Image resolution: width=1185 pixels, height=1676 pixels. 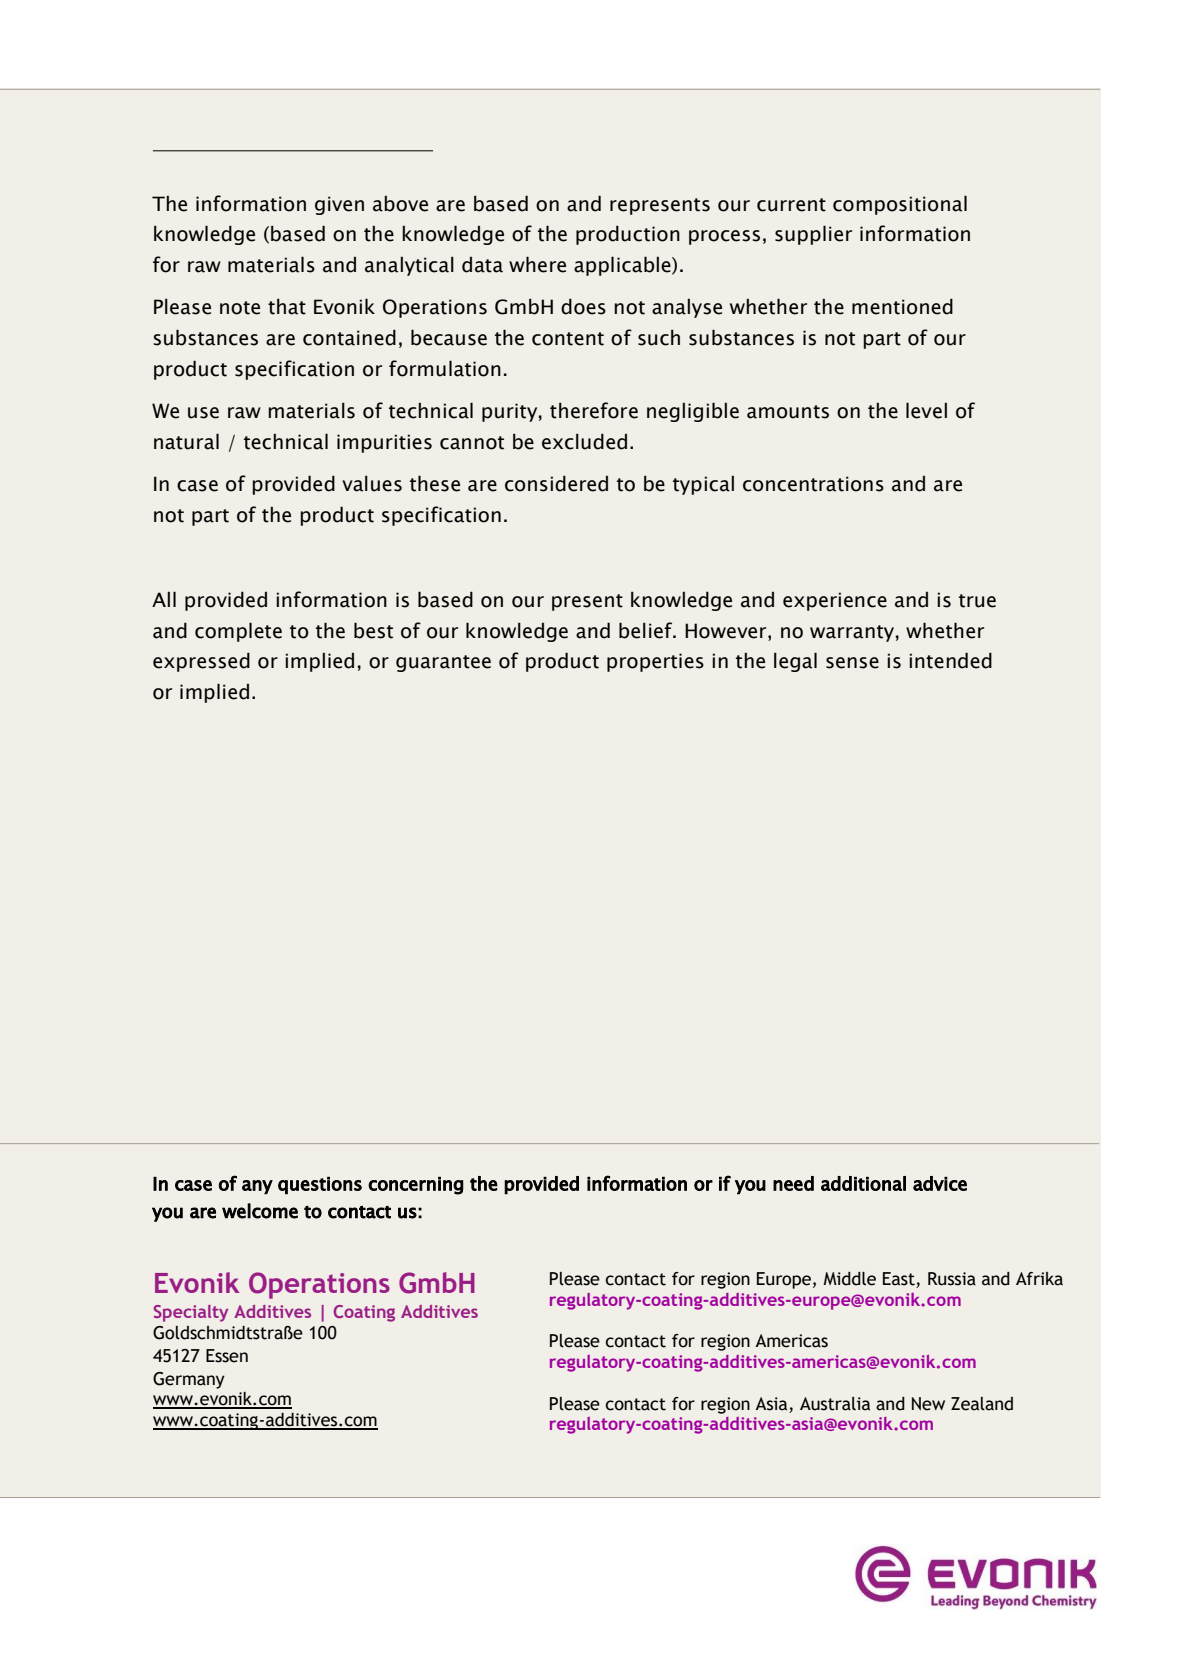 I want to click on given, so click(x=339, y=205).
